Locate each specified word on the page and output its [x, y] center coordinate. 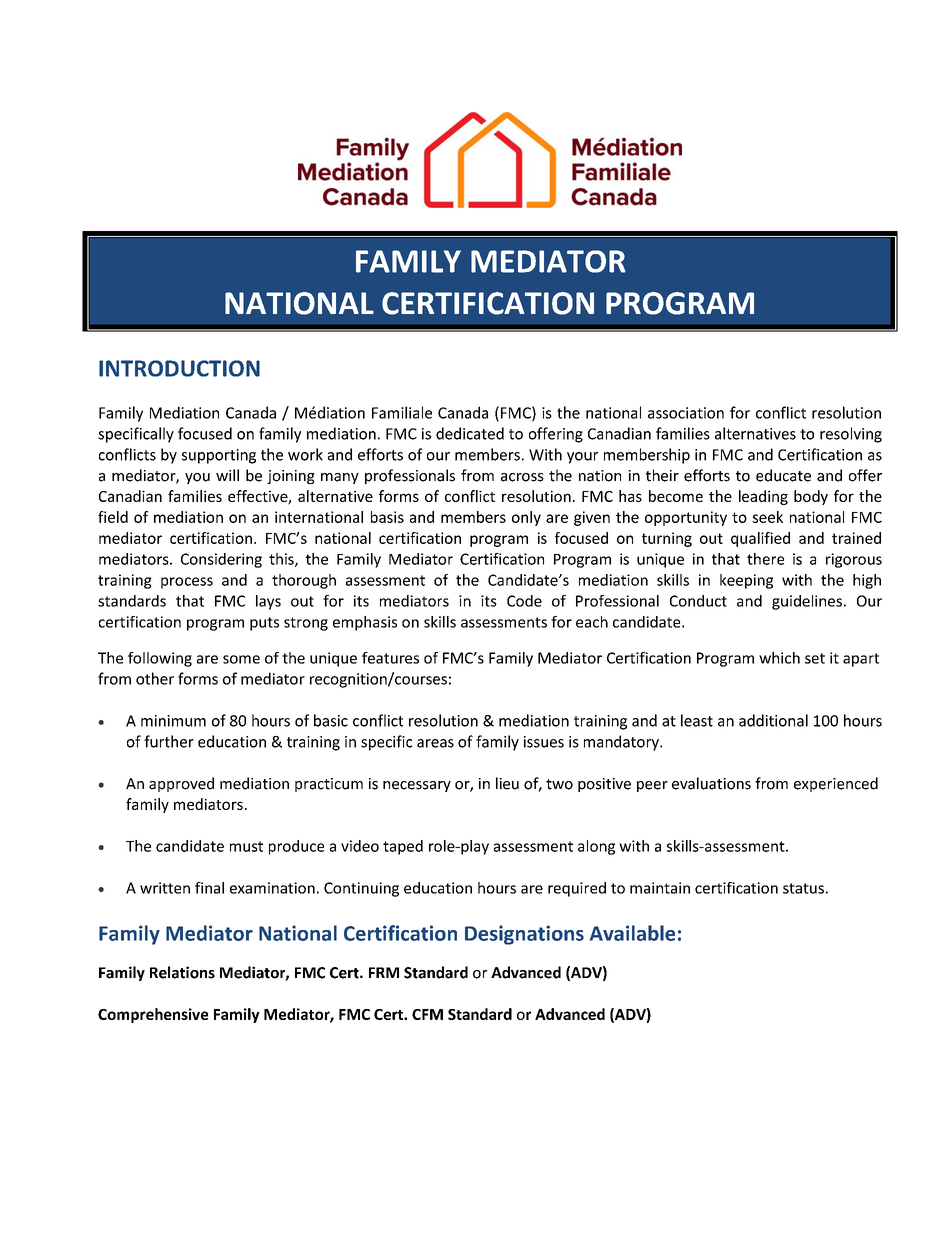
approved [181, 784]
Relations [182, 972]
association [686, 413]
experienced [836, 784]
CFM [427, 1014]
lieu [507, 783]
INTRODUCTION [179, 368]
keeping [746, 581]
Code [524, 601]
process [187, 583]
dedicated [470, 433]
